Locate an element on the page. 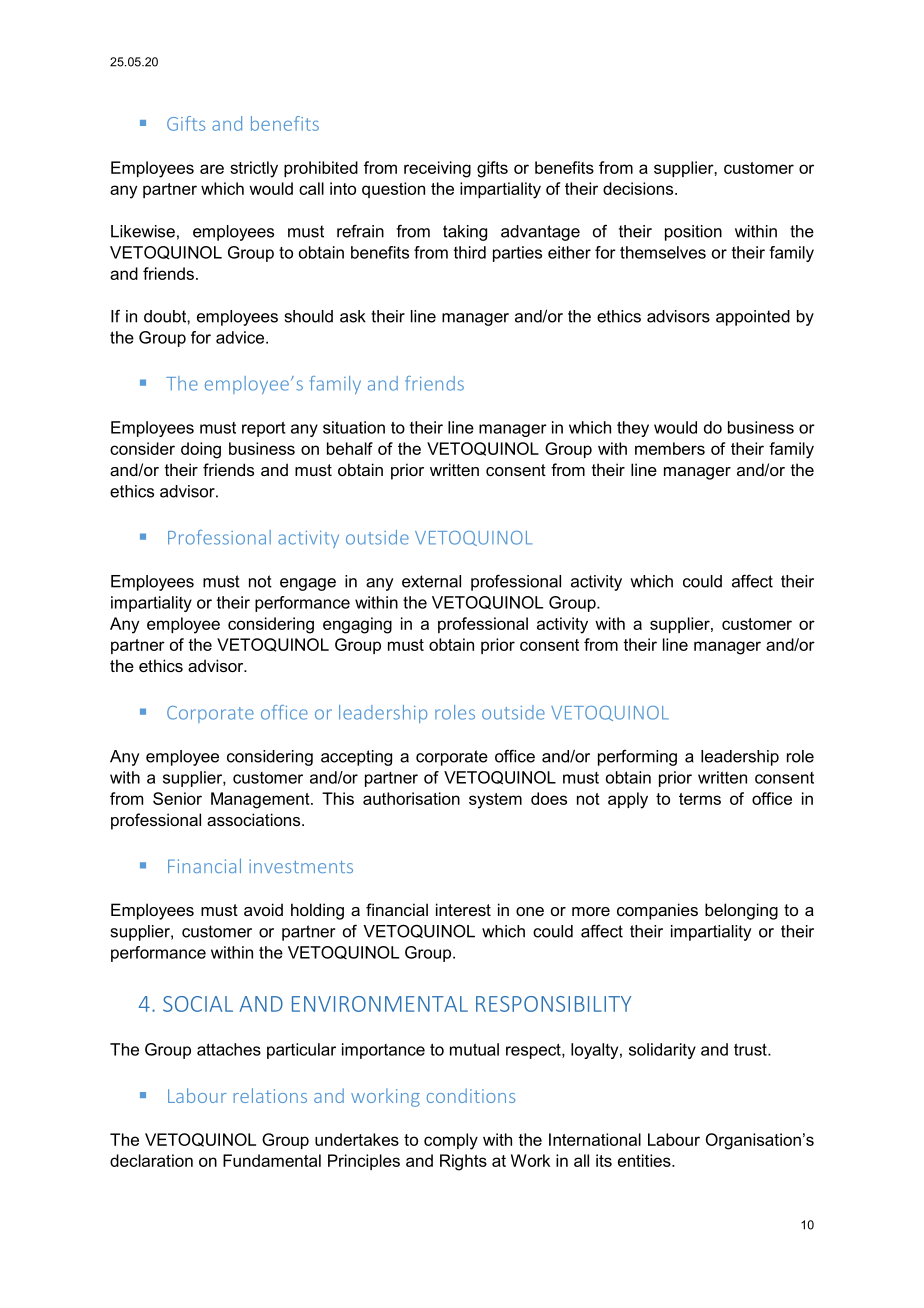 The width and height of the page is (924, 1308). situation is located at coordinates (354, 427).
